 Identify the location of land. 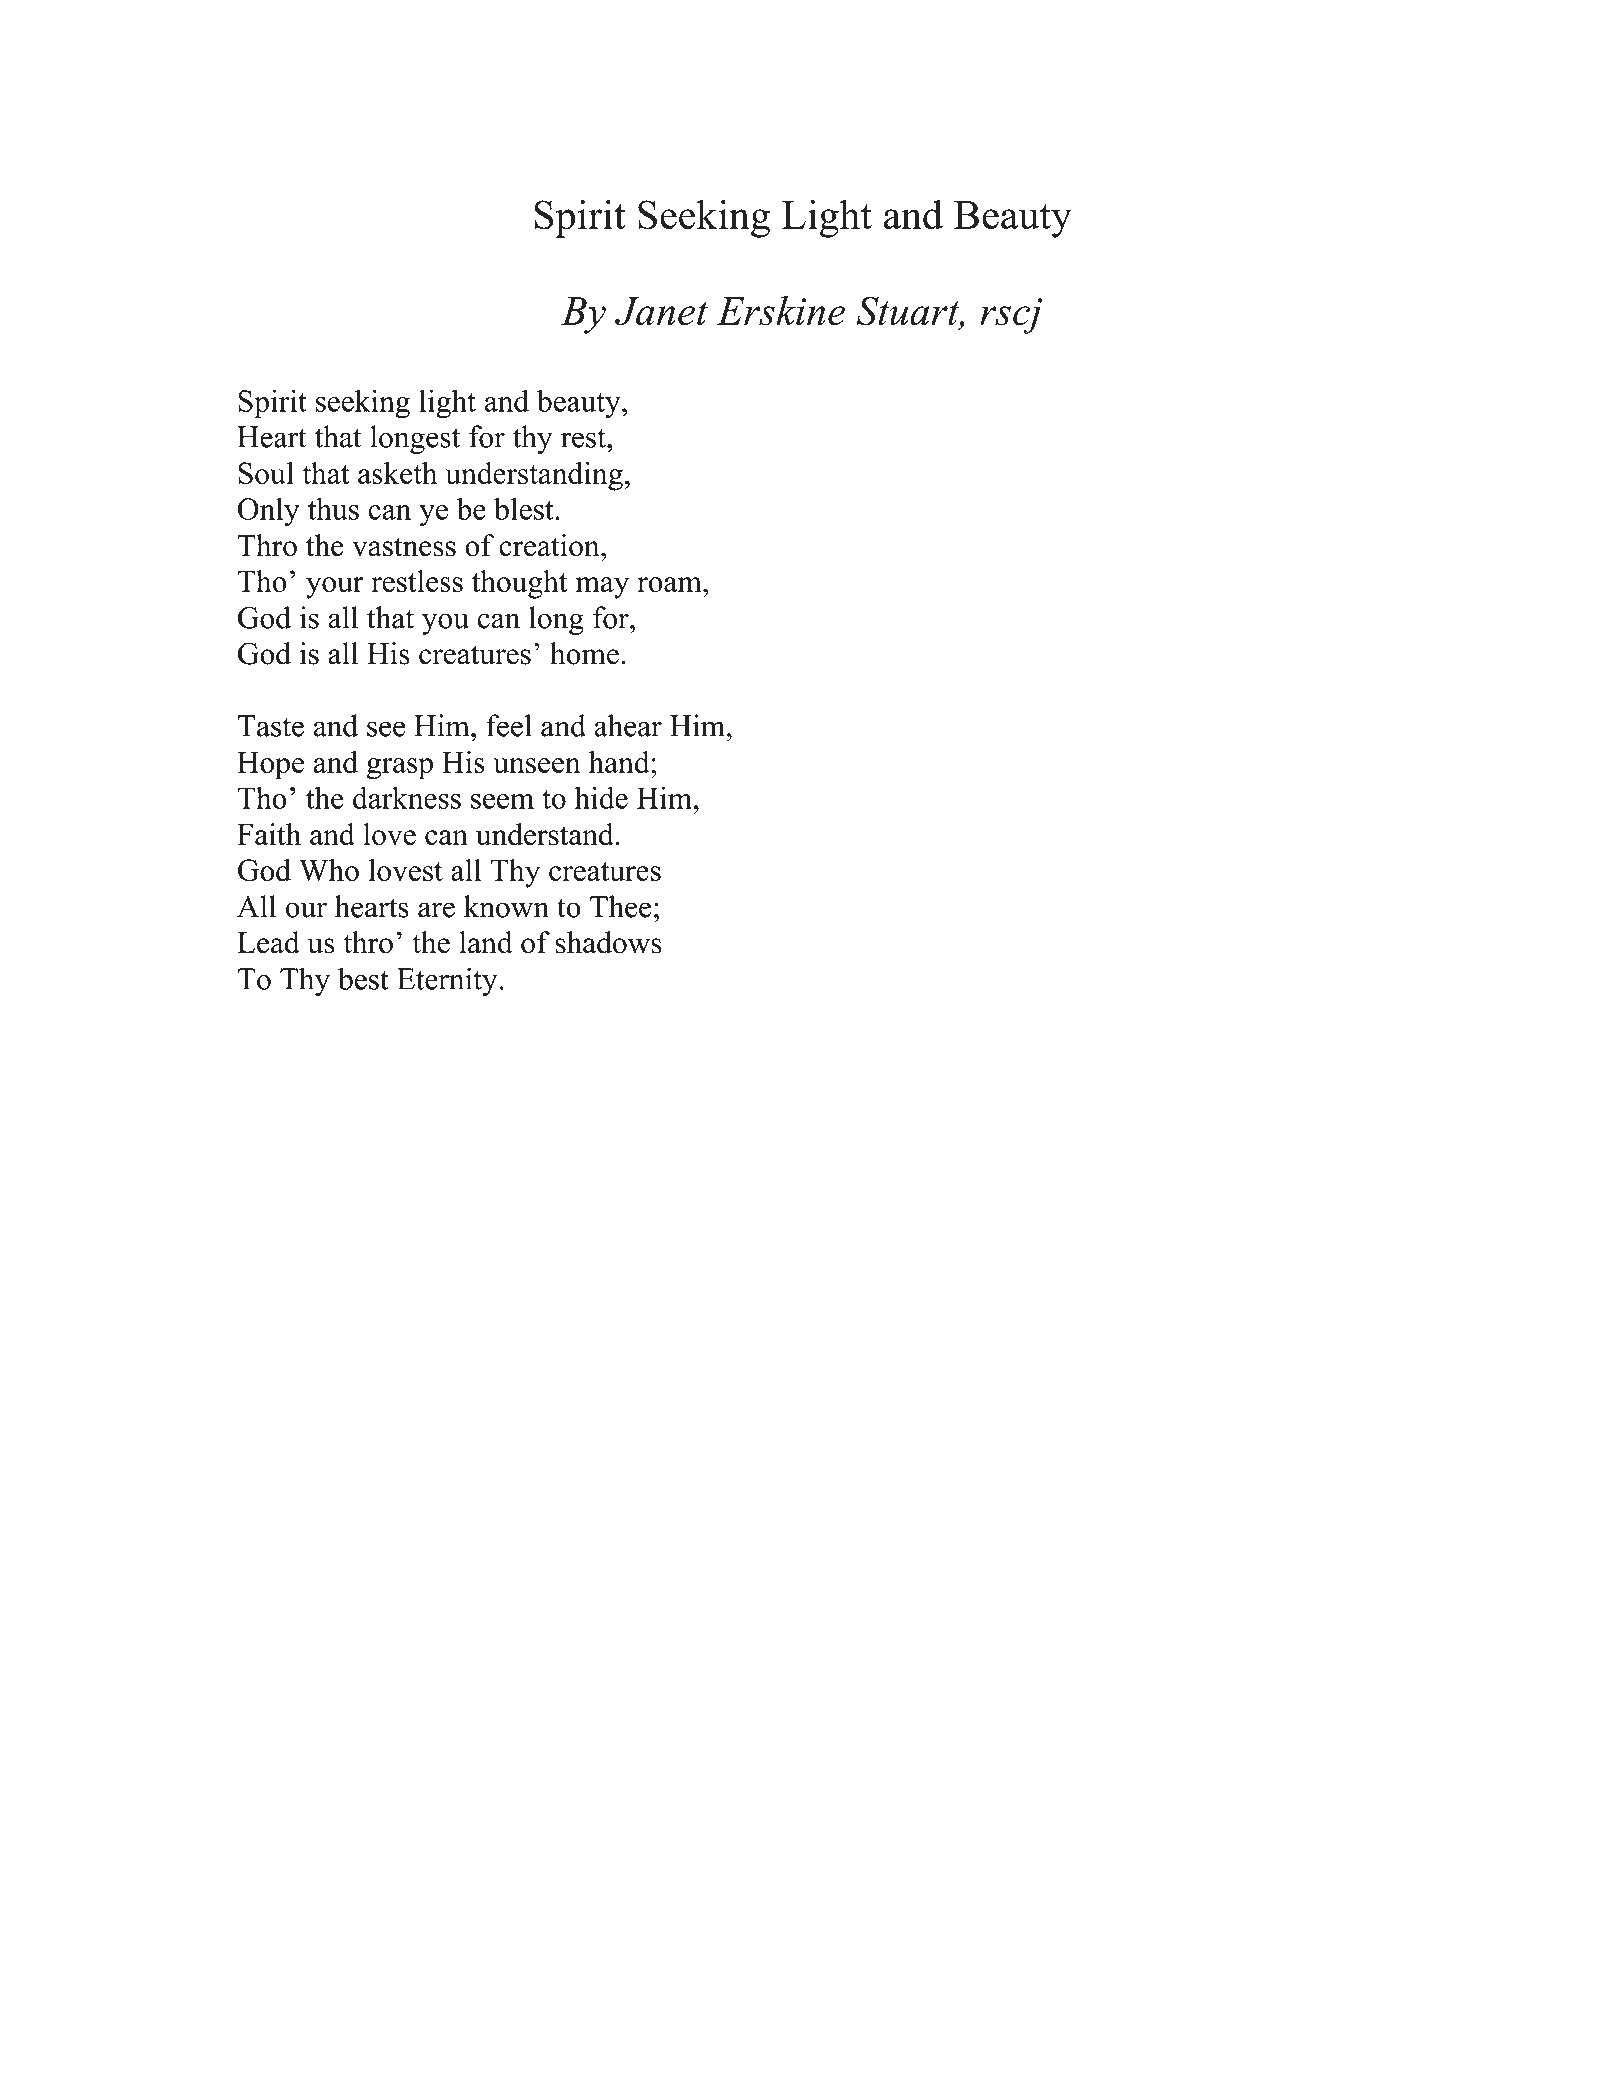
(486, 942).
